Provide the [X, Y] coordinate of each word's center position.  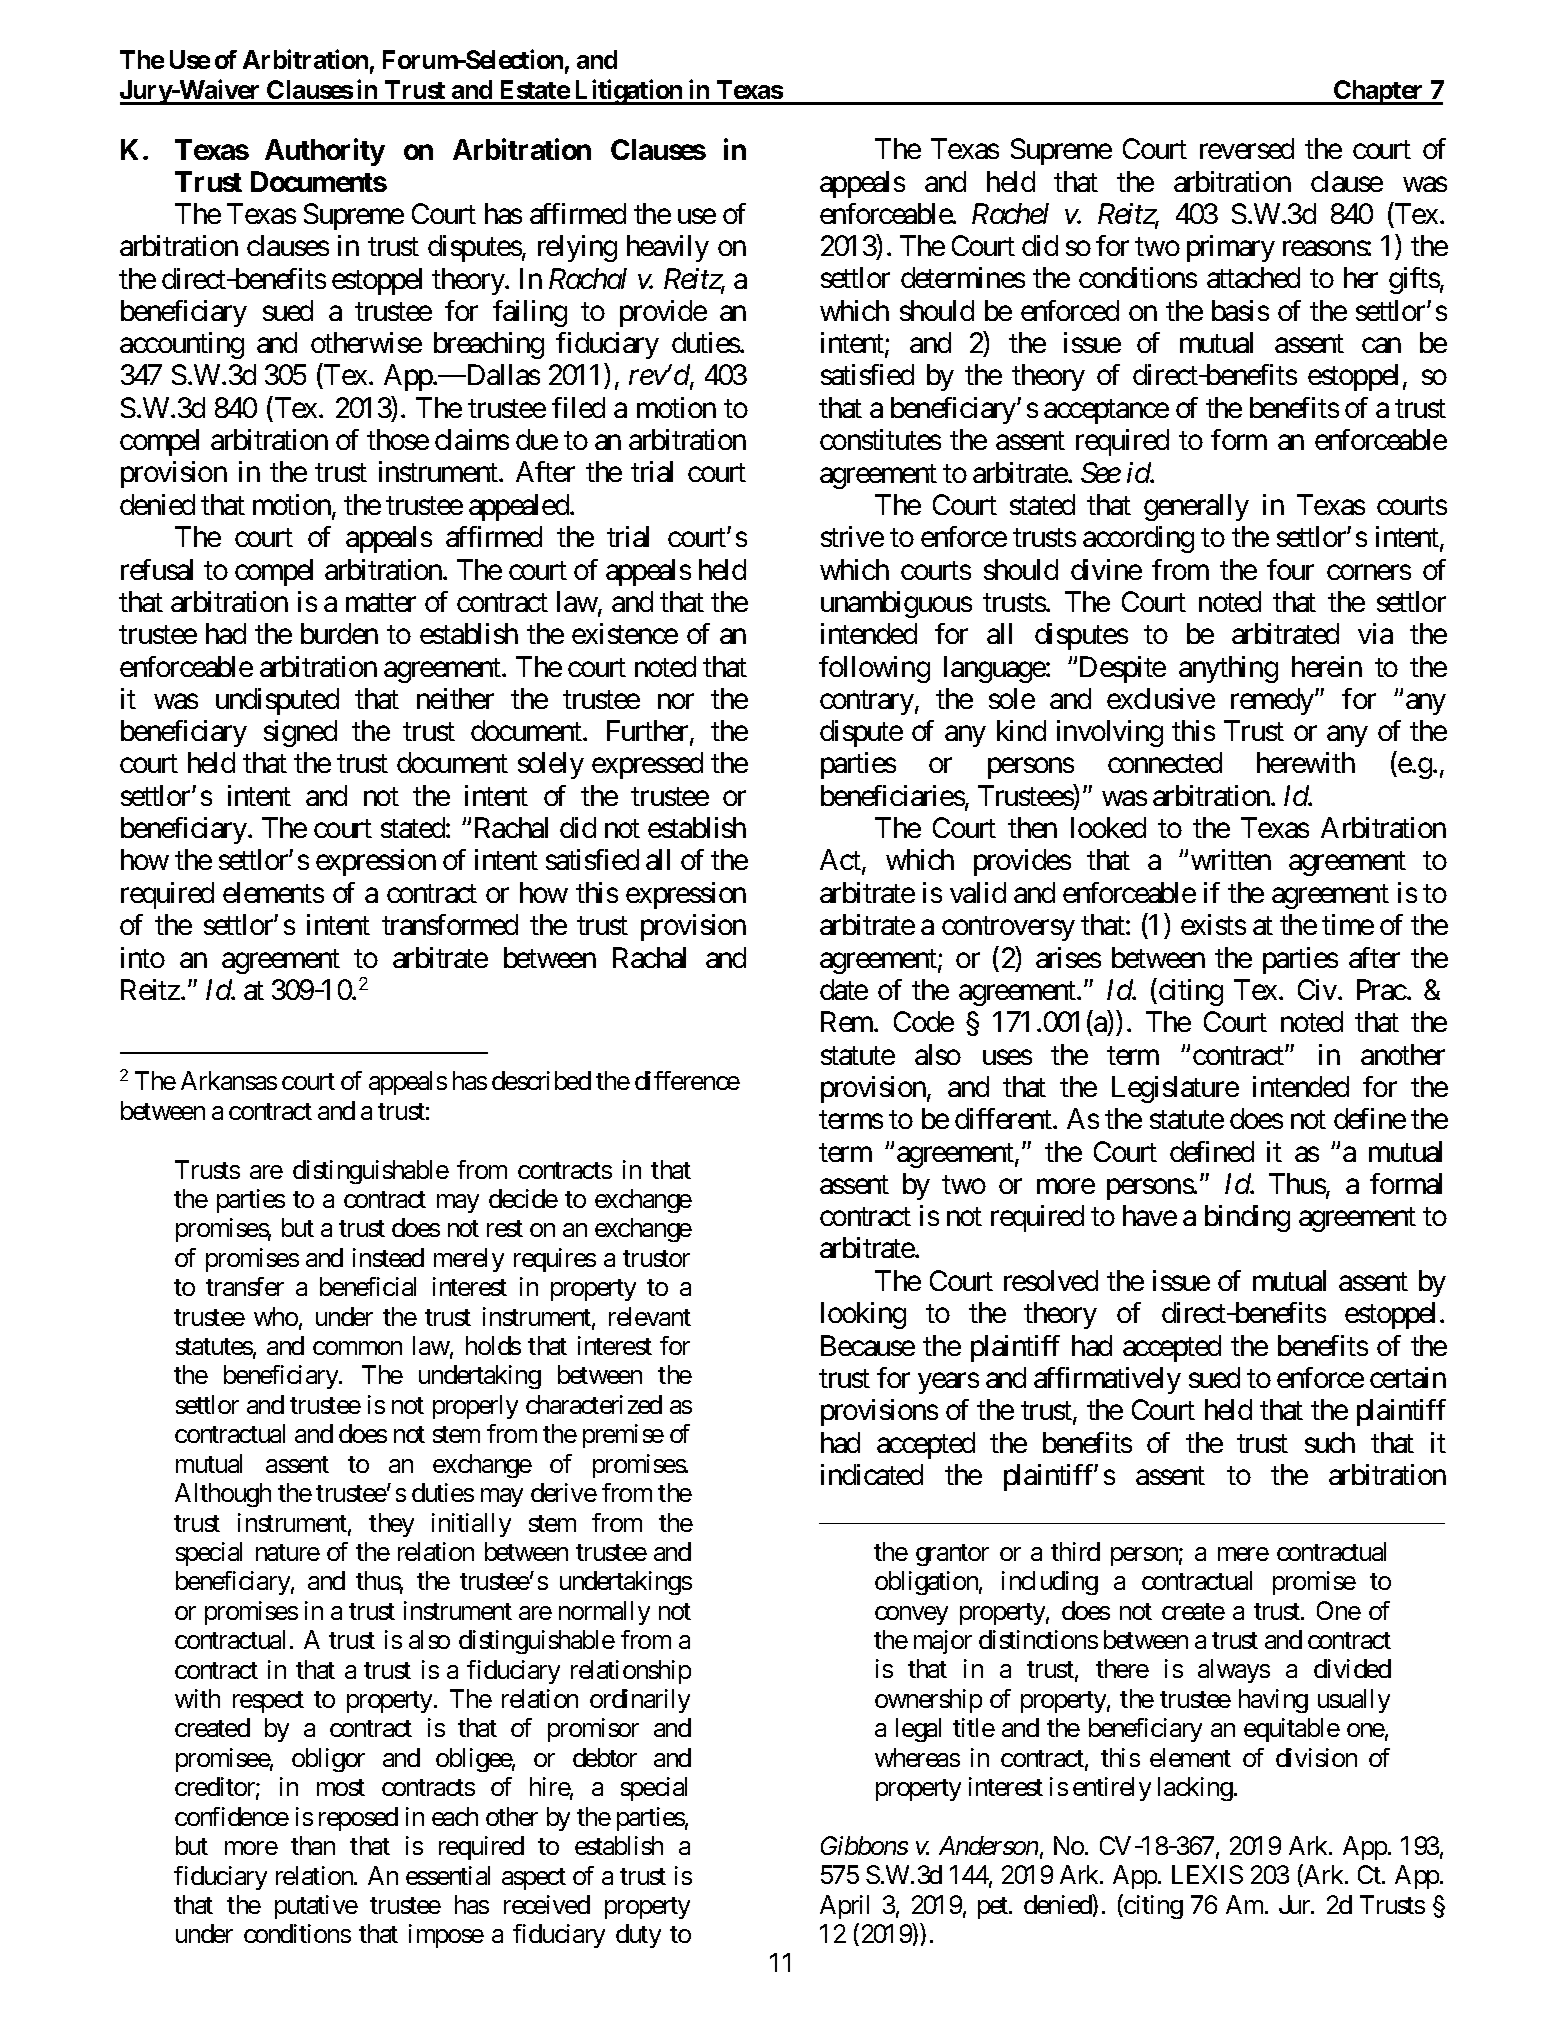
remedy [1273, 701]
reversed [1247, 148]
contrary [867, 702]
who [276, 1316]
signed [300, 733]
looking [863, 1315]
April [844, 1907]
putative [316, 1907]
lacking [1195, 1789]
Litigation [628, 92]
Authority [325, 152]
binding [1247, 1218]
